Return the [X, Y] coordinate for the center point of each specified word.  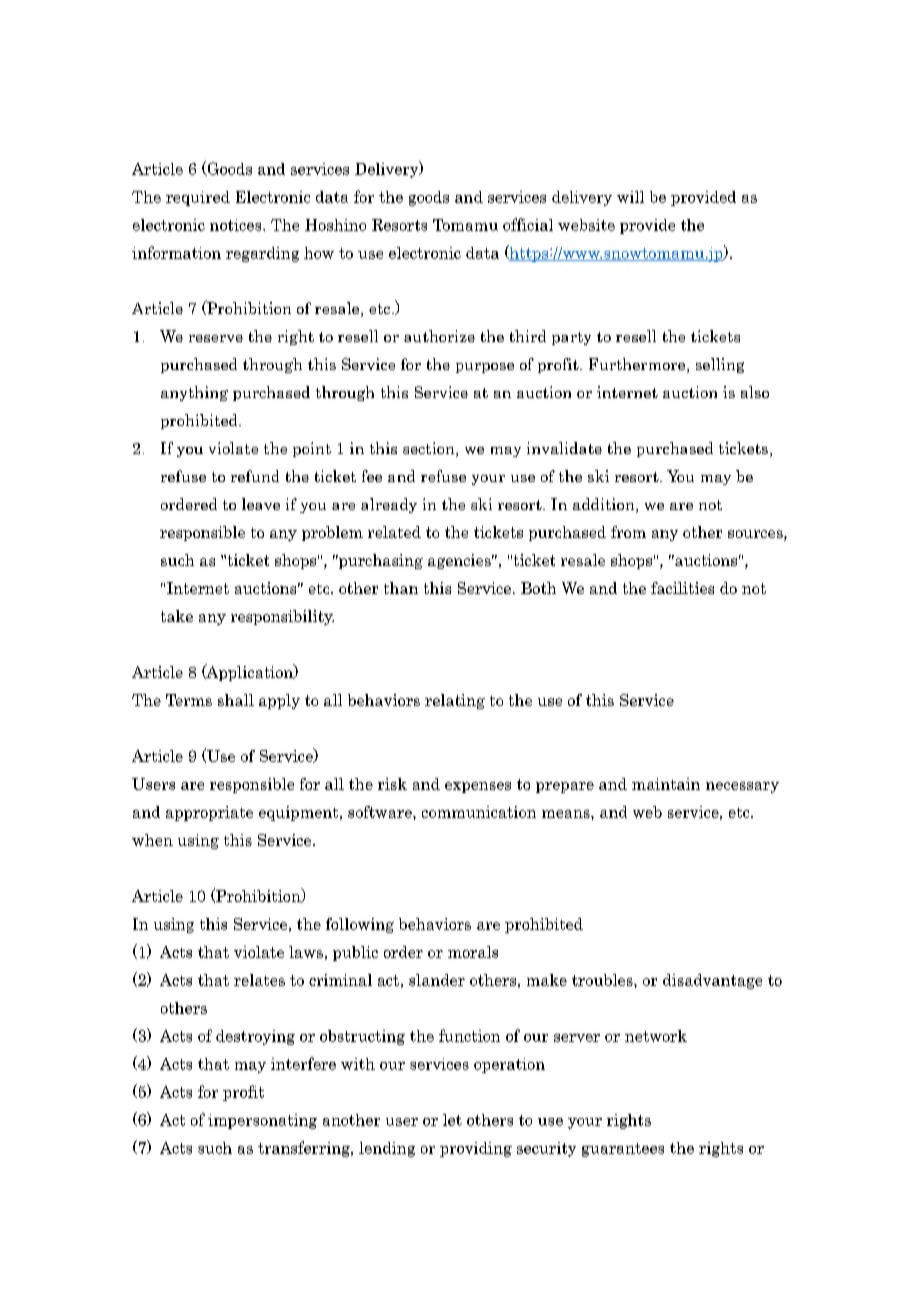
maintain [666, 784]
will [630, 197]
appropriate [209, 813]
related [394, 532]
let [452, 1120]
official [528, 224]
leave [261, 504]
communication [479, 812]
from [628, 532]
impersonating [262, 1121]
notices [237, 225]
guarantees [623, 1150]
